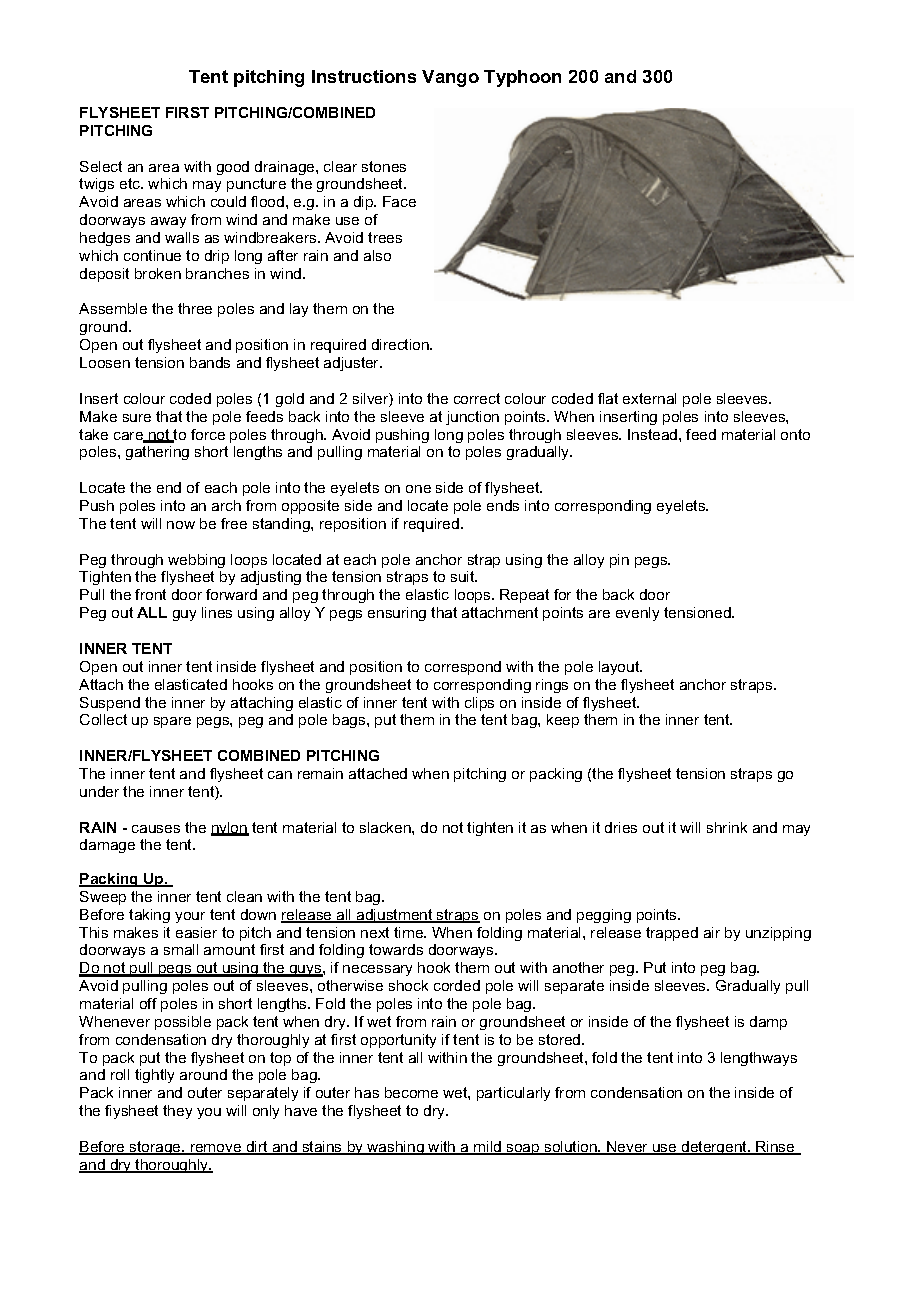 The width and height of the screenshot is (924, 1308). Describe the element at coordinates (654, 434) in the screenshot. I see `Instead` at that location.
